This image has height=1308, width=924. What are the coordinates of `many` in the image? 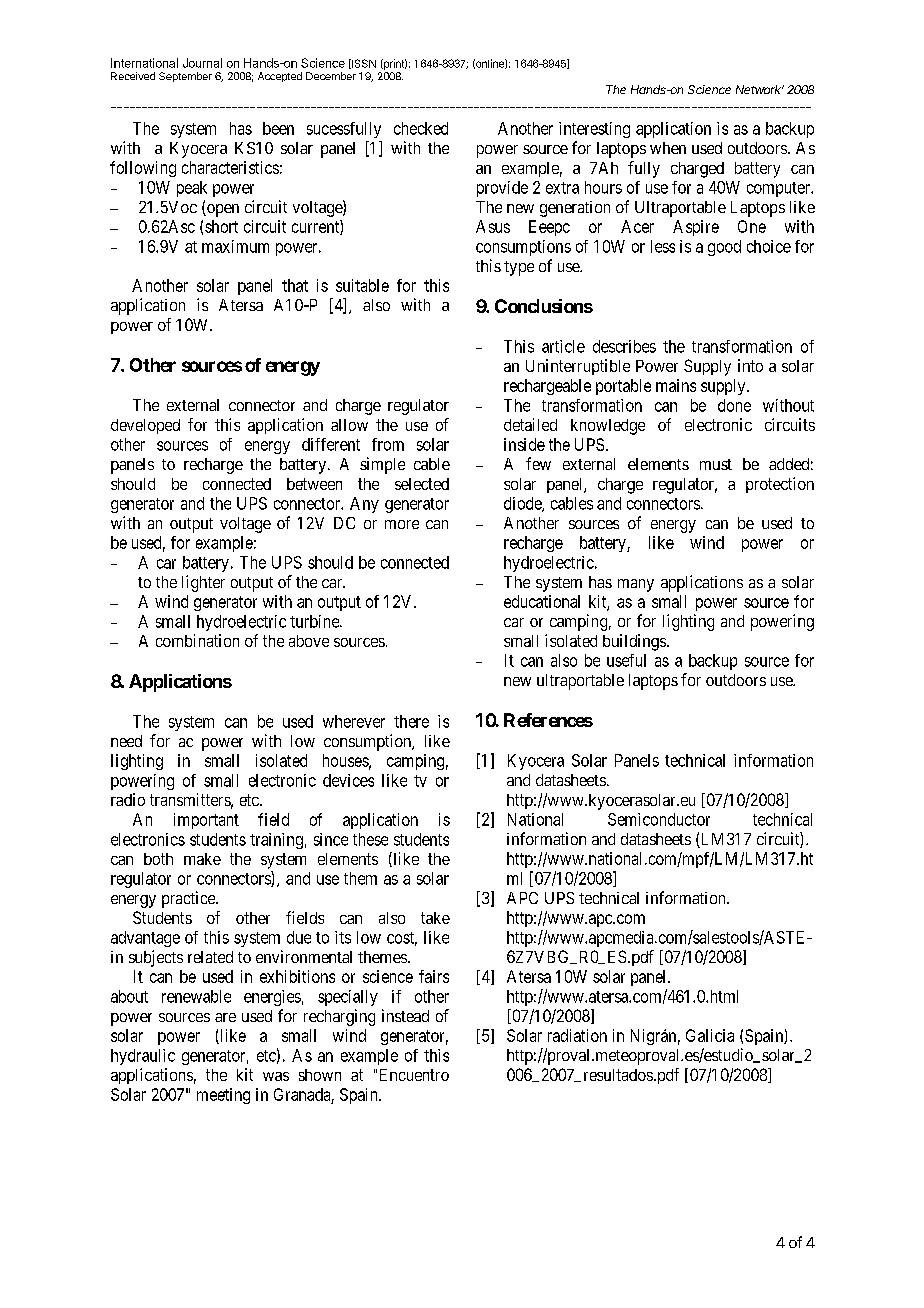 It's located at (636, 585).
